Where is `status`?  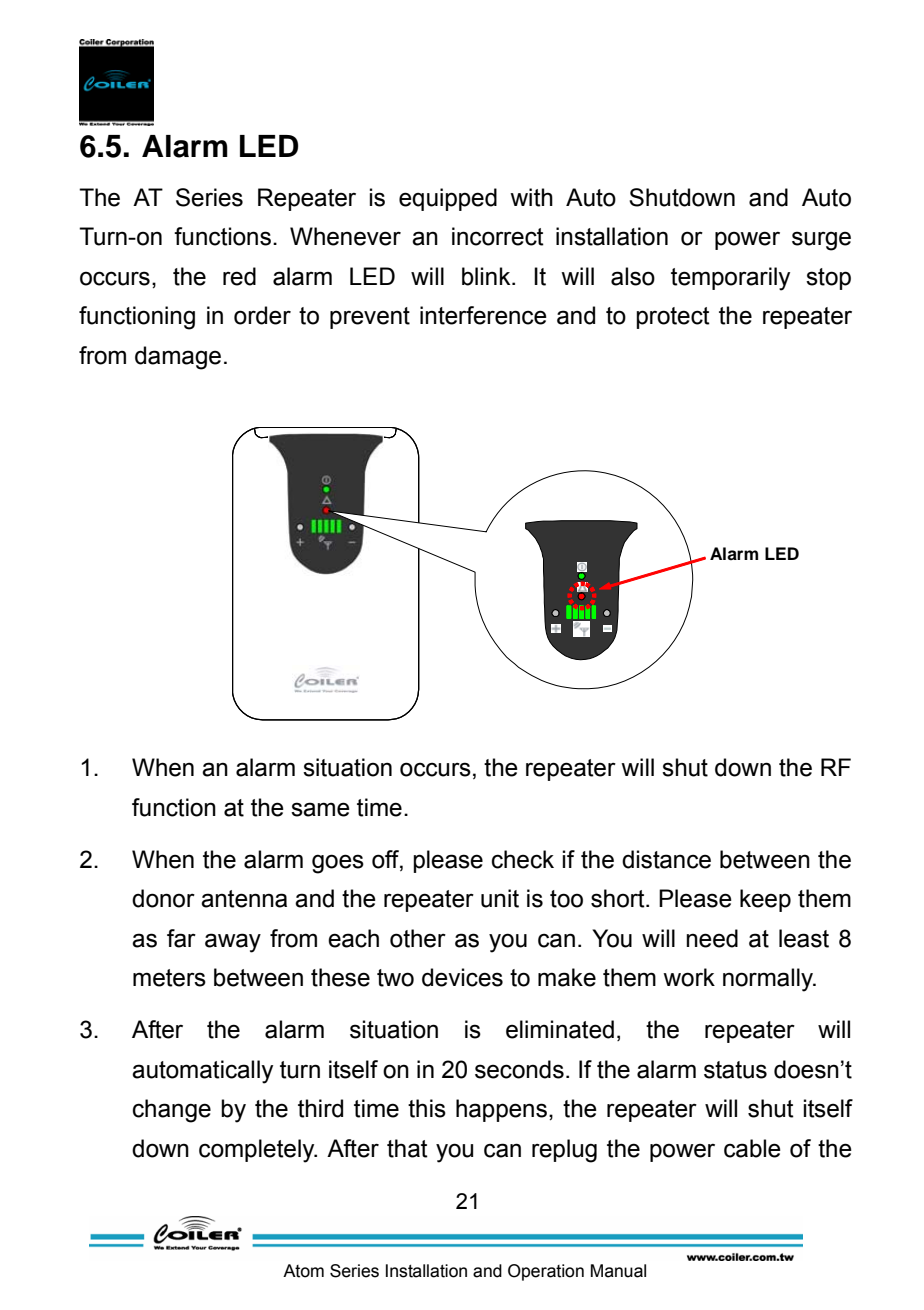
status is located at coordinates (735, 1070).
